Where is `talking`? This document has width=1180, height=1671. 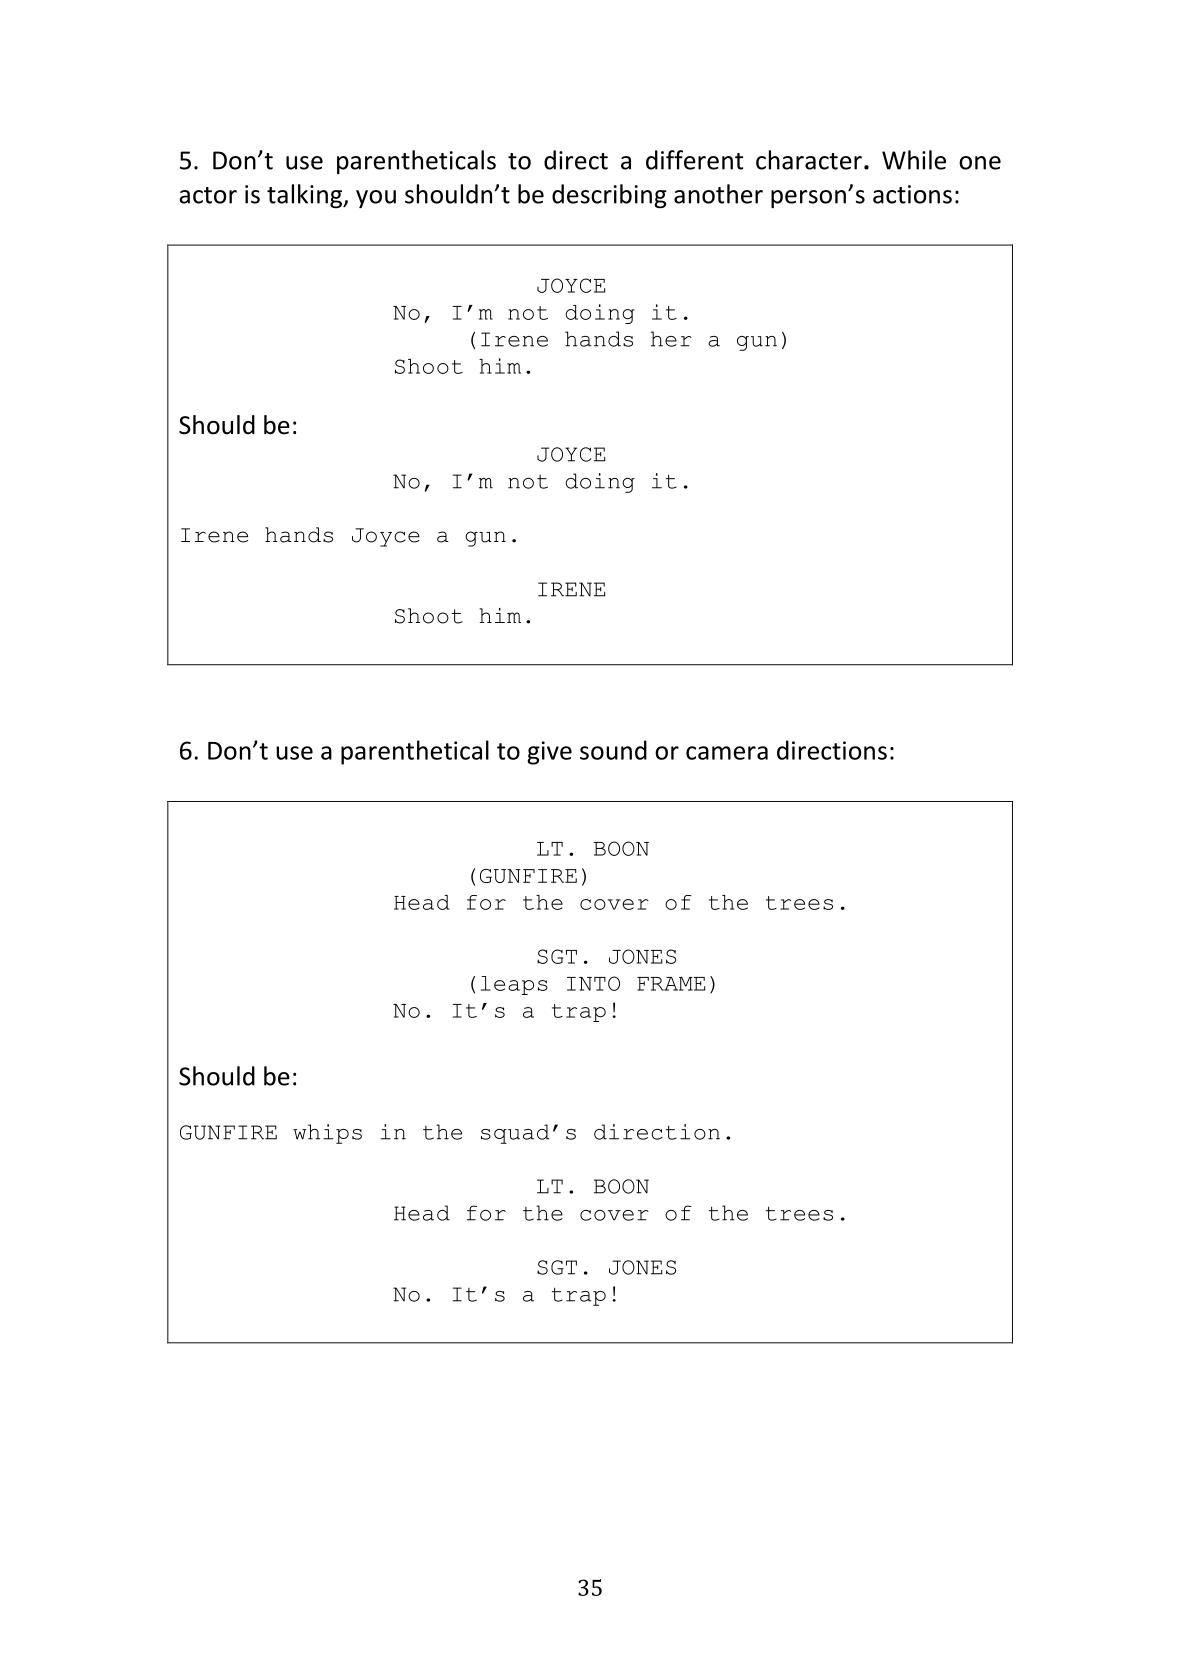 talking is located at coordinates (305, 196).
